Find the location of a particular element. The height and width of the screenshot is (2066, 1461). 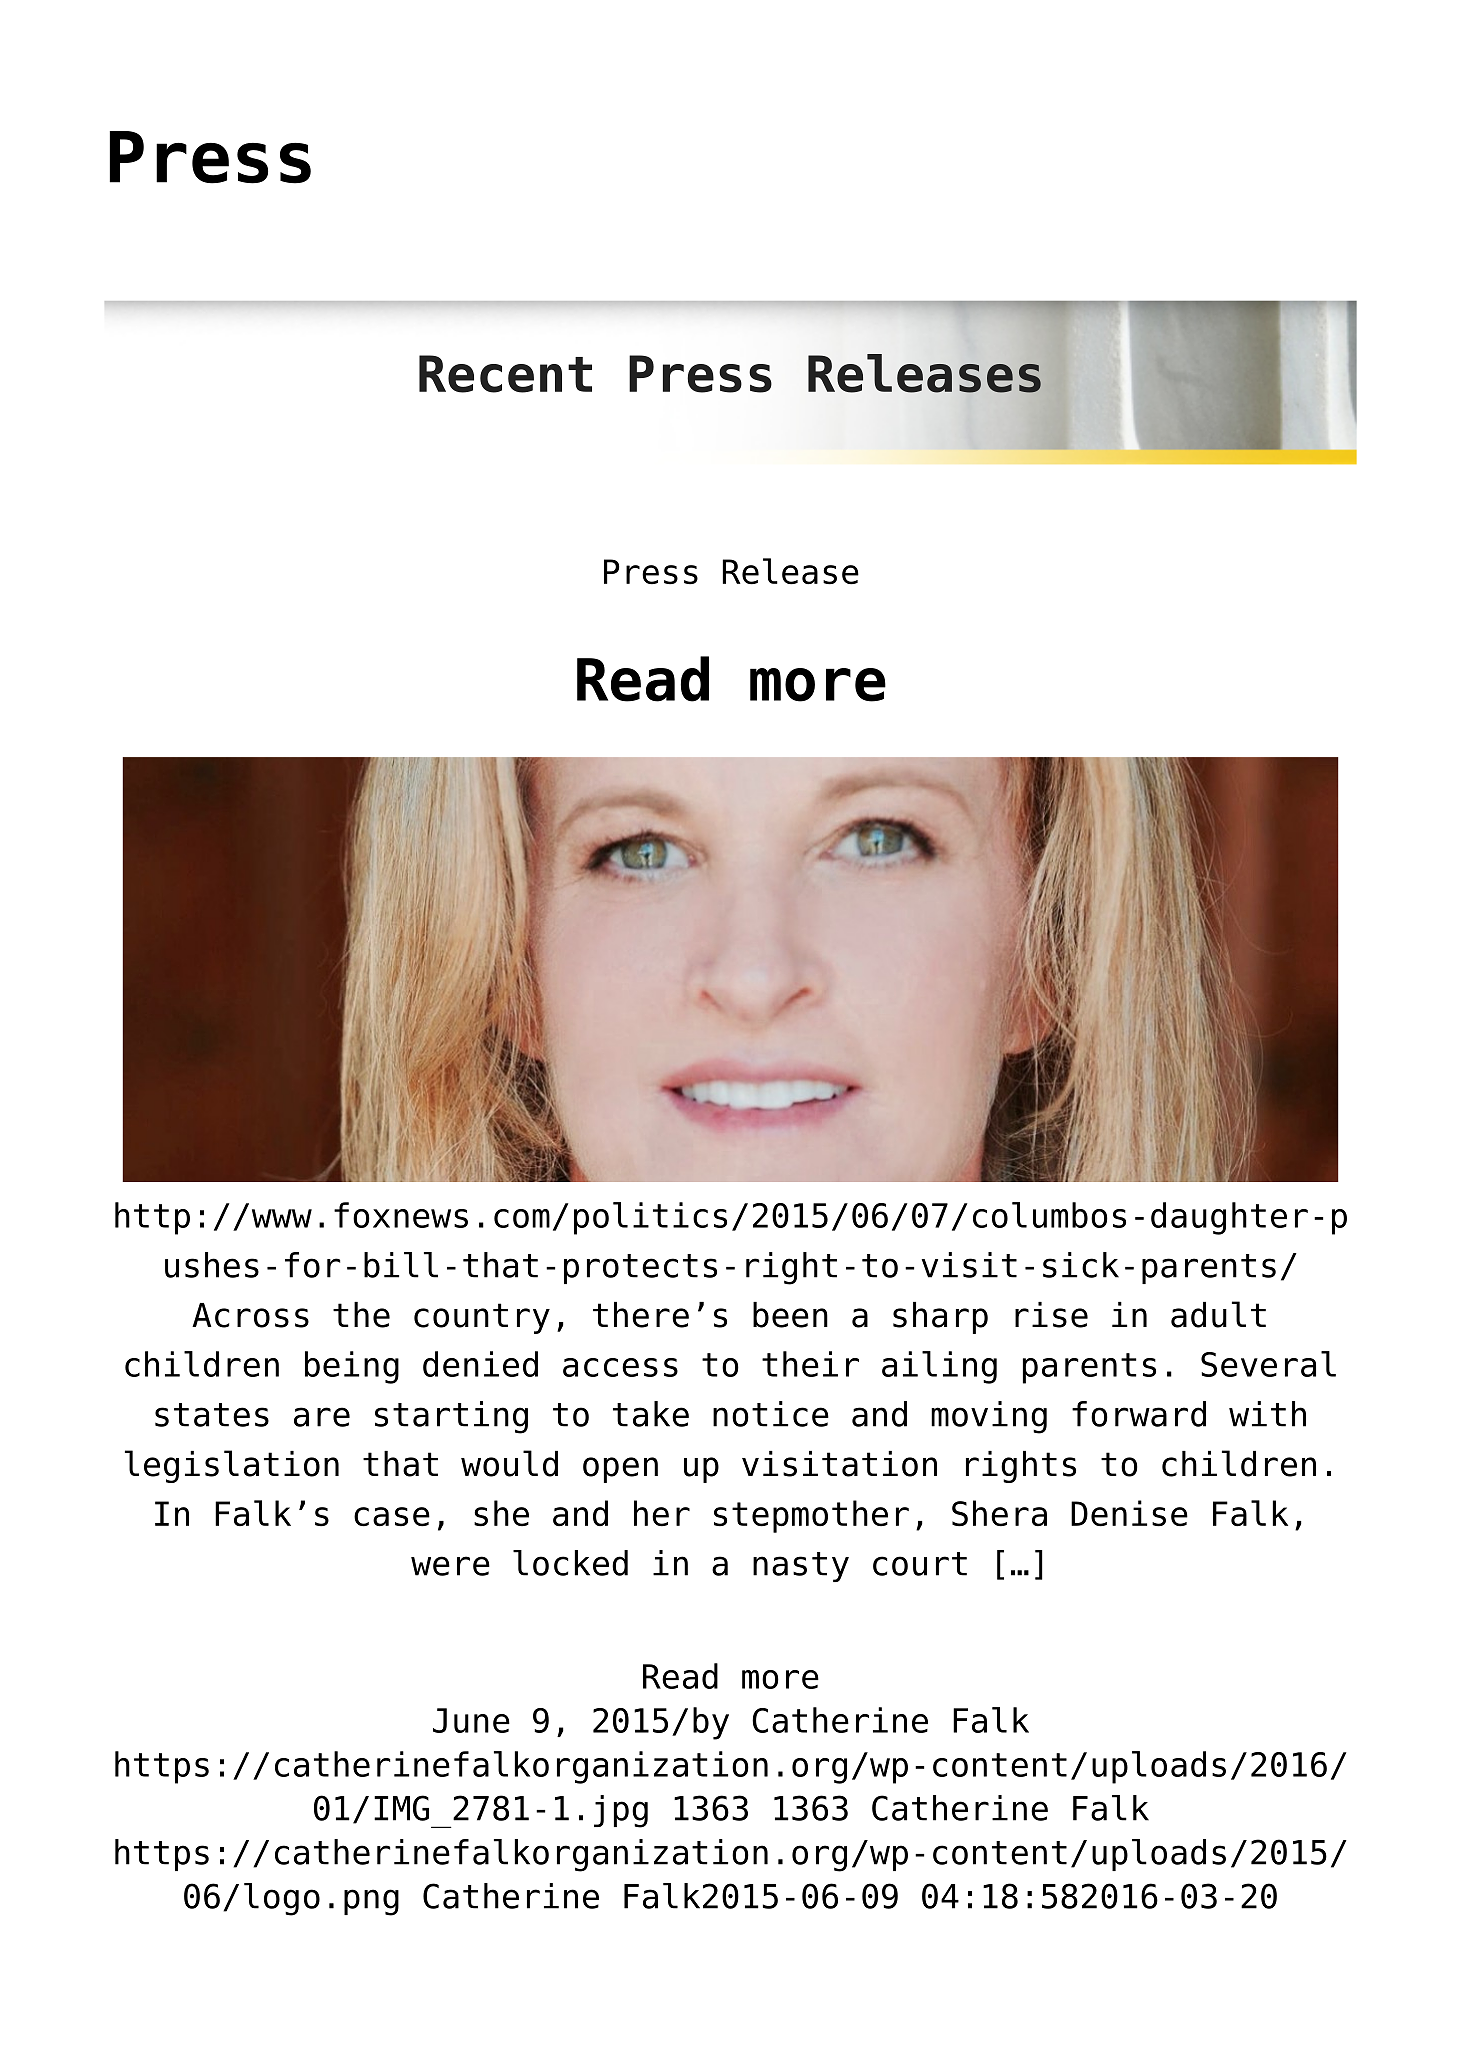

June is located at coordinates (471, 1720).
